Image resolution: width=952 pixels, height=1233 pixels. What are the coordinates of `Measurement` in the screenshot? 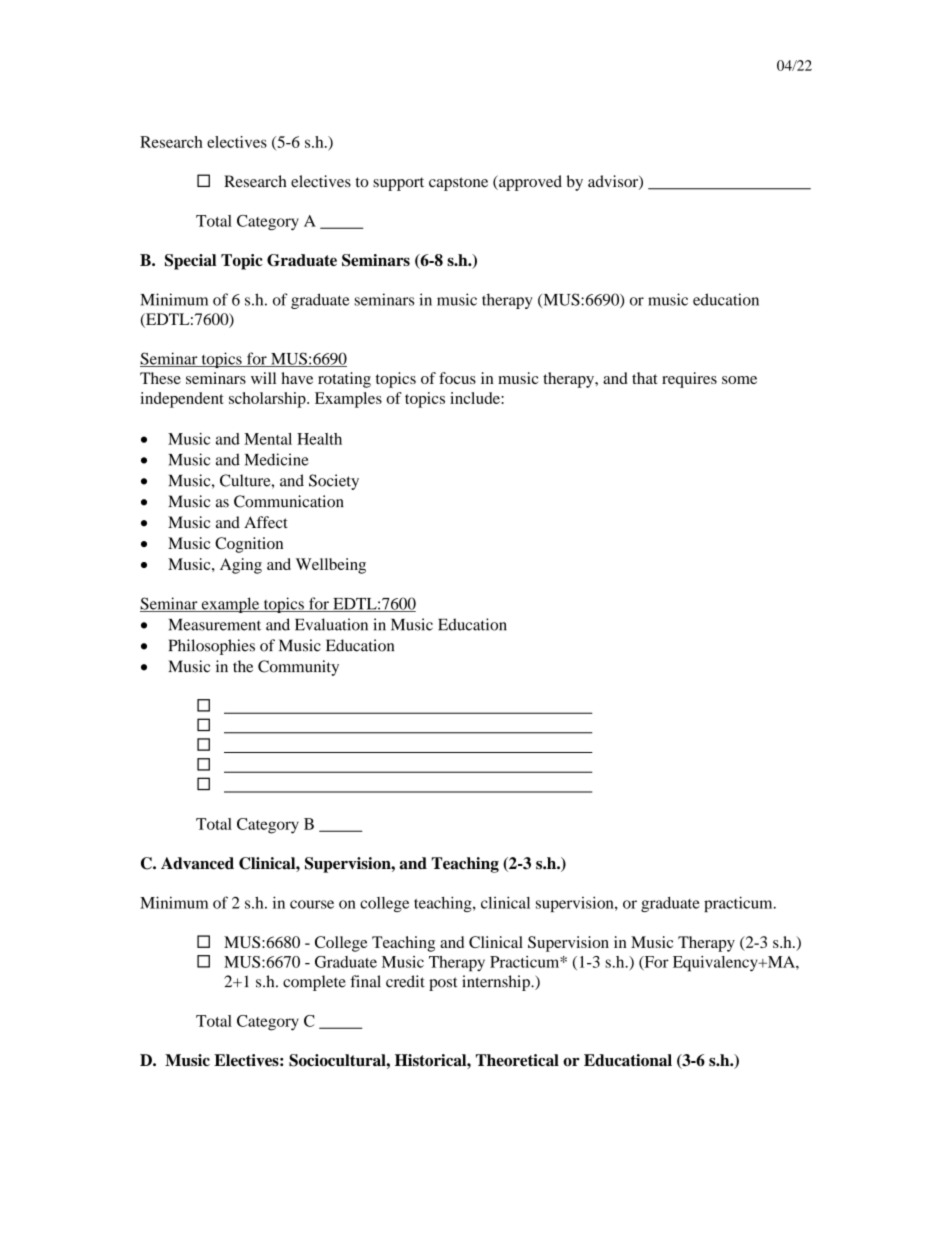 It's located at (215, 625).
